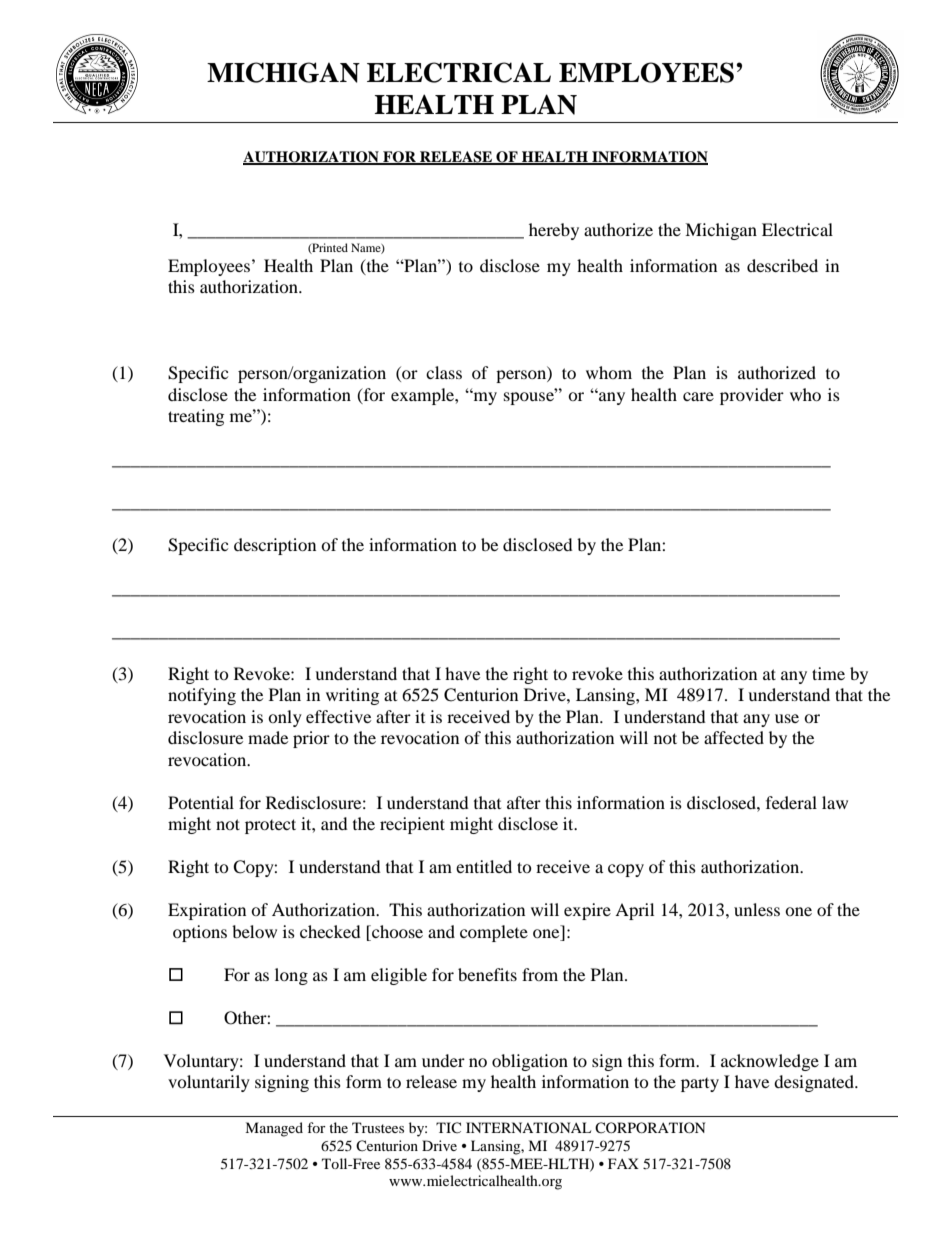 The height and width of the page is (1233, 952). Describe the element at coordinates (275, 546) in the page. I see `description` at that location.
